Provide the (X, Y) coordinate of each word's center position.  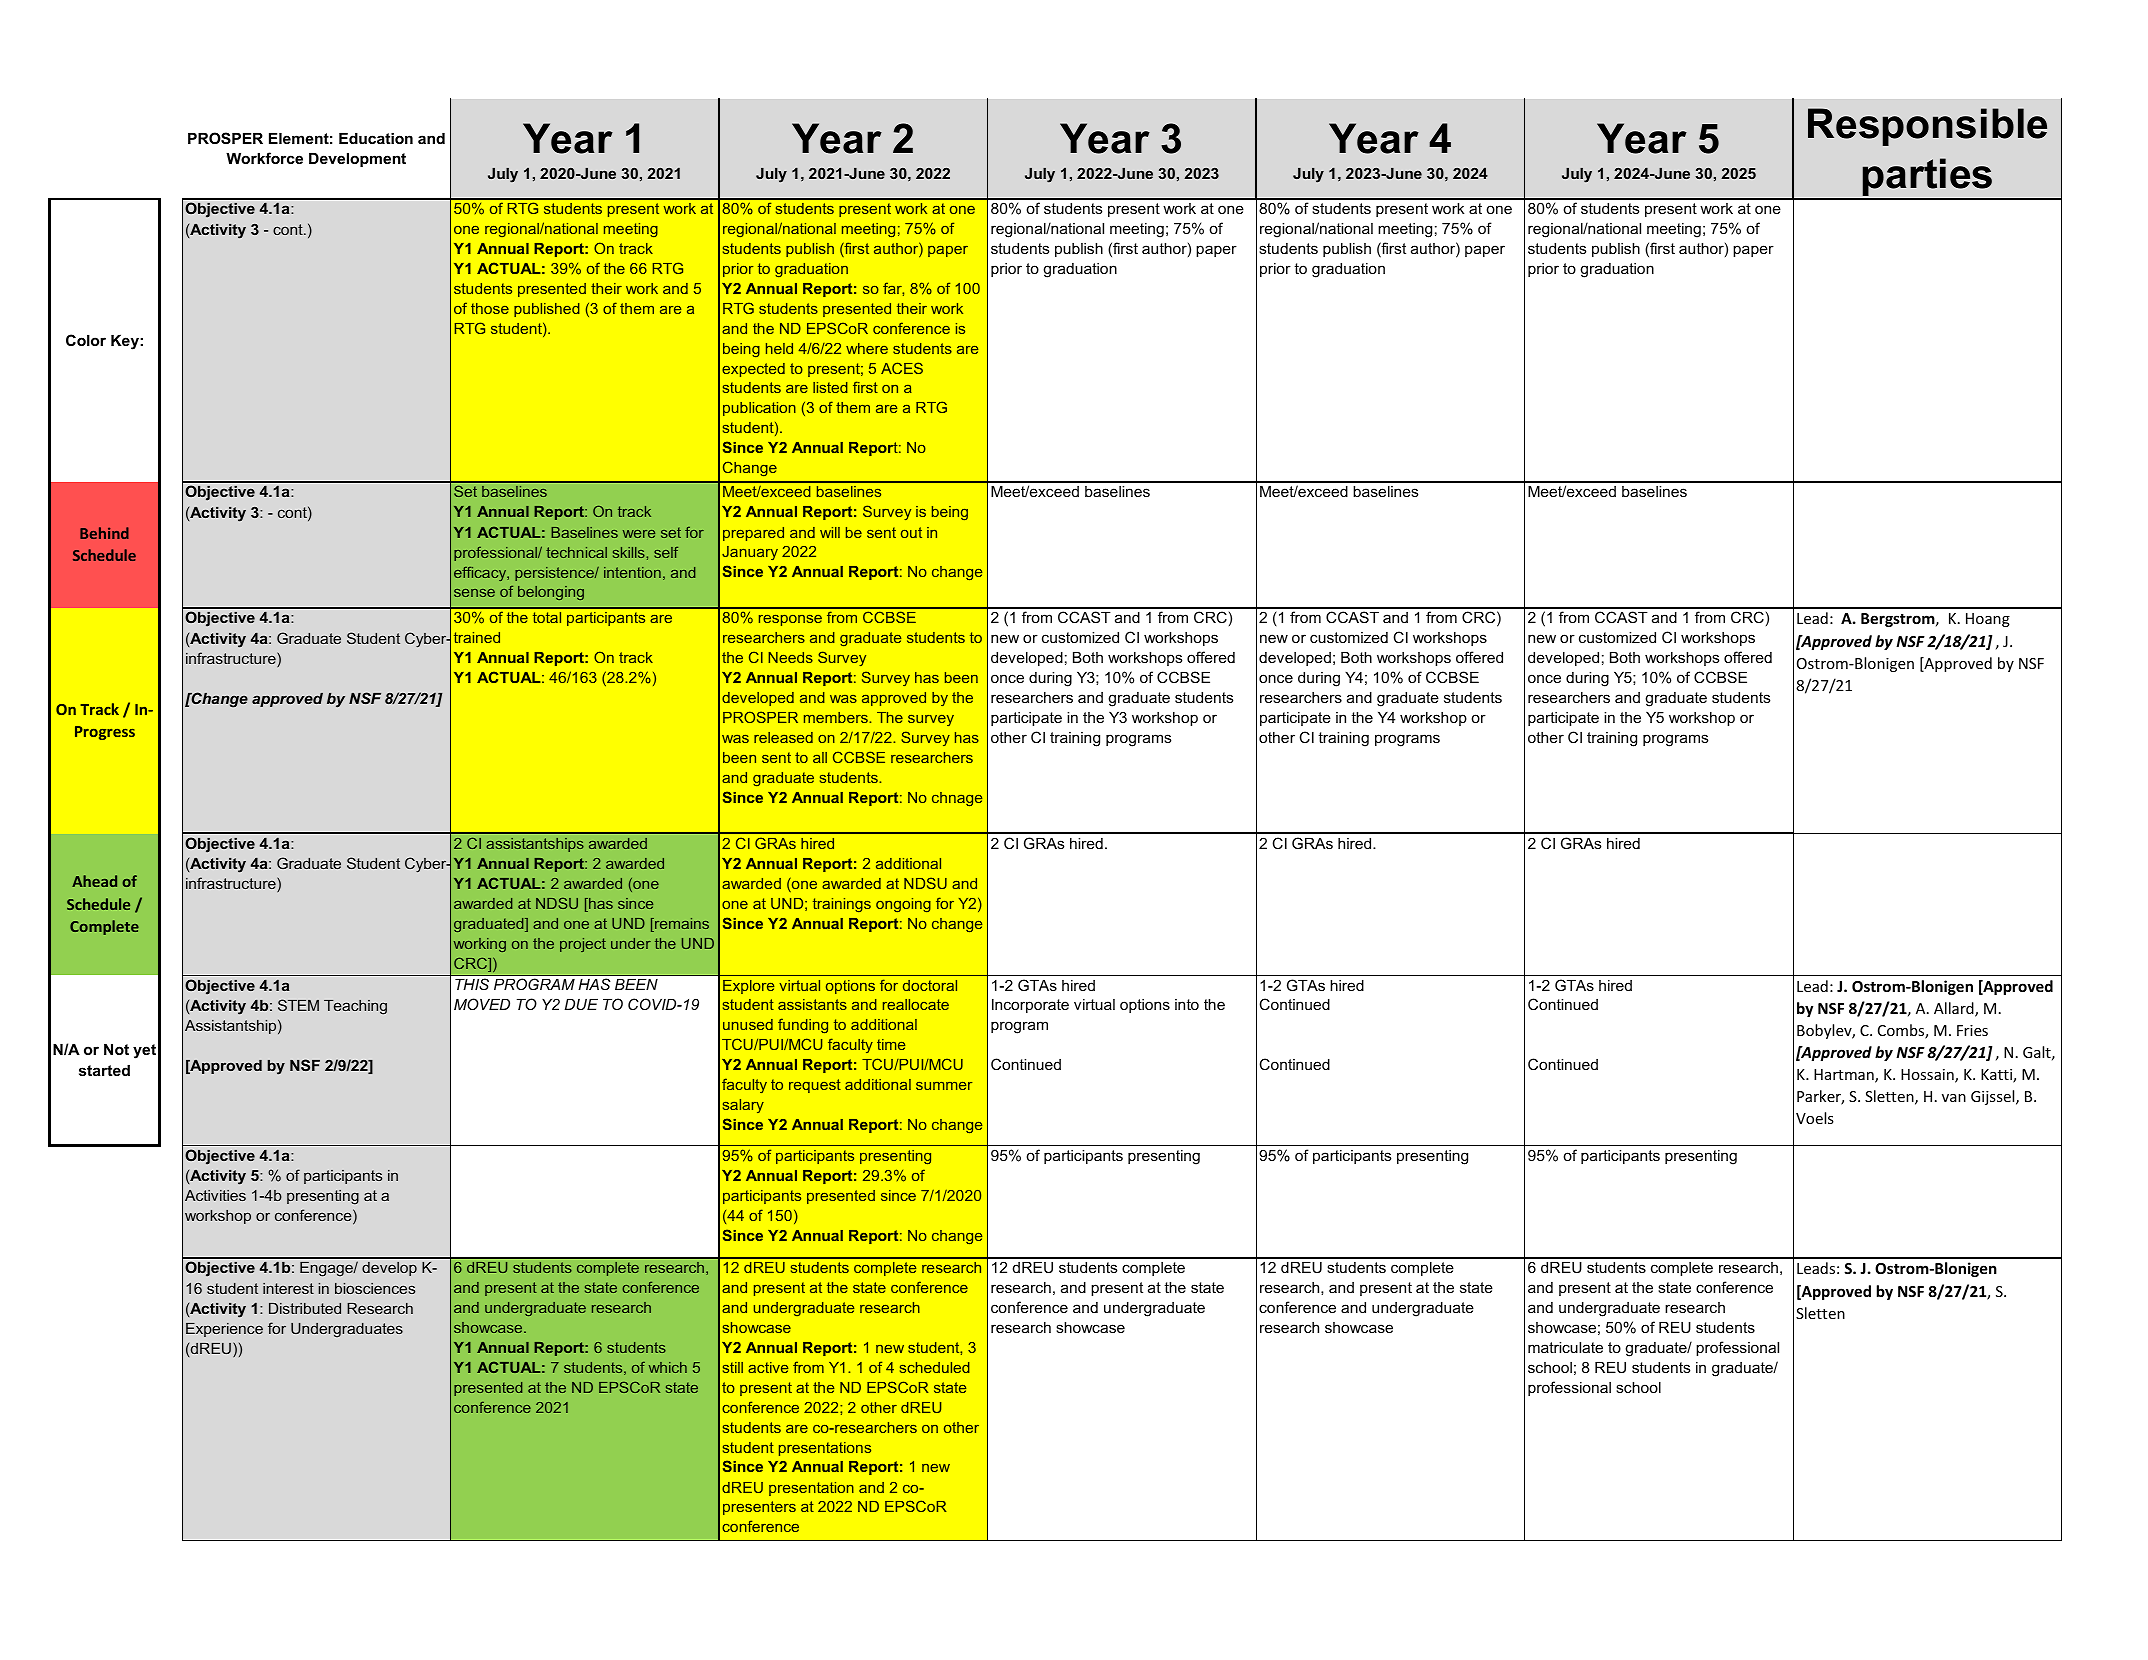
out (911, 532)
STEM (298, 1005)
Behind (104, 533)
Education (376, 138)
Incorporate (1030, 1006)
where (867, 348)
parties (1928, 178)
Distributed (305, 1308)
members (837, 717)
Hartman (1845, 1076)
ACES (902, 368)
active (768, 1367)
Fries (1972, 1030)
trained (477, 637)
